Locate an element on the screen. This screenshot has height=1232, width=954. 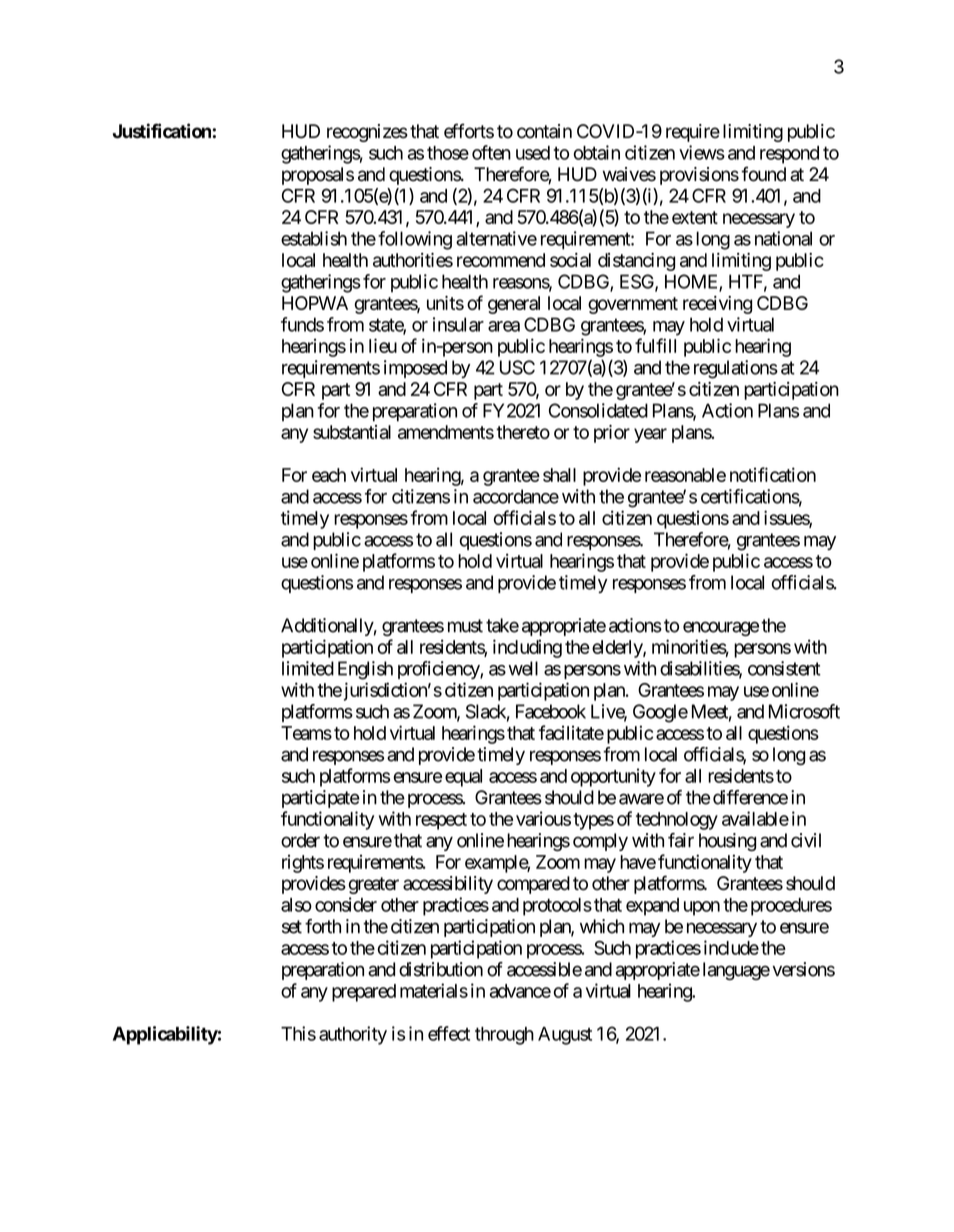
order is located at coordinates (300, 840).
